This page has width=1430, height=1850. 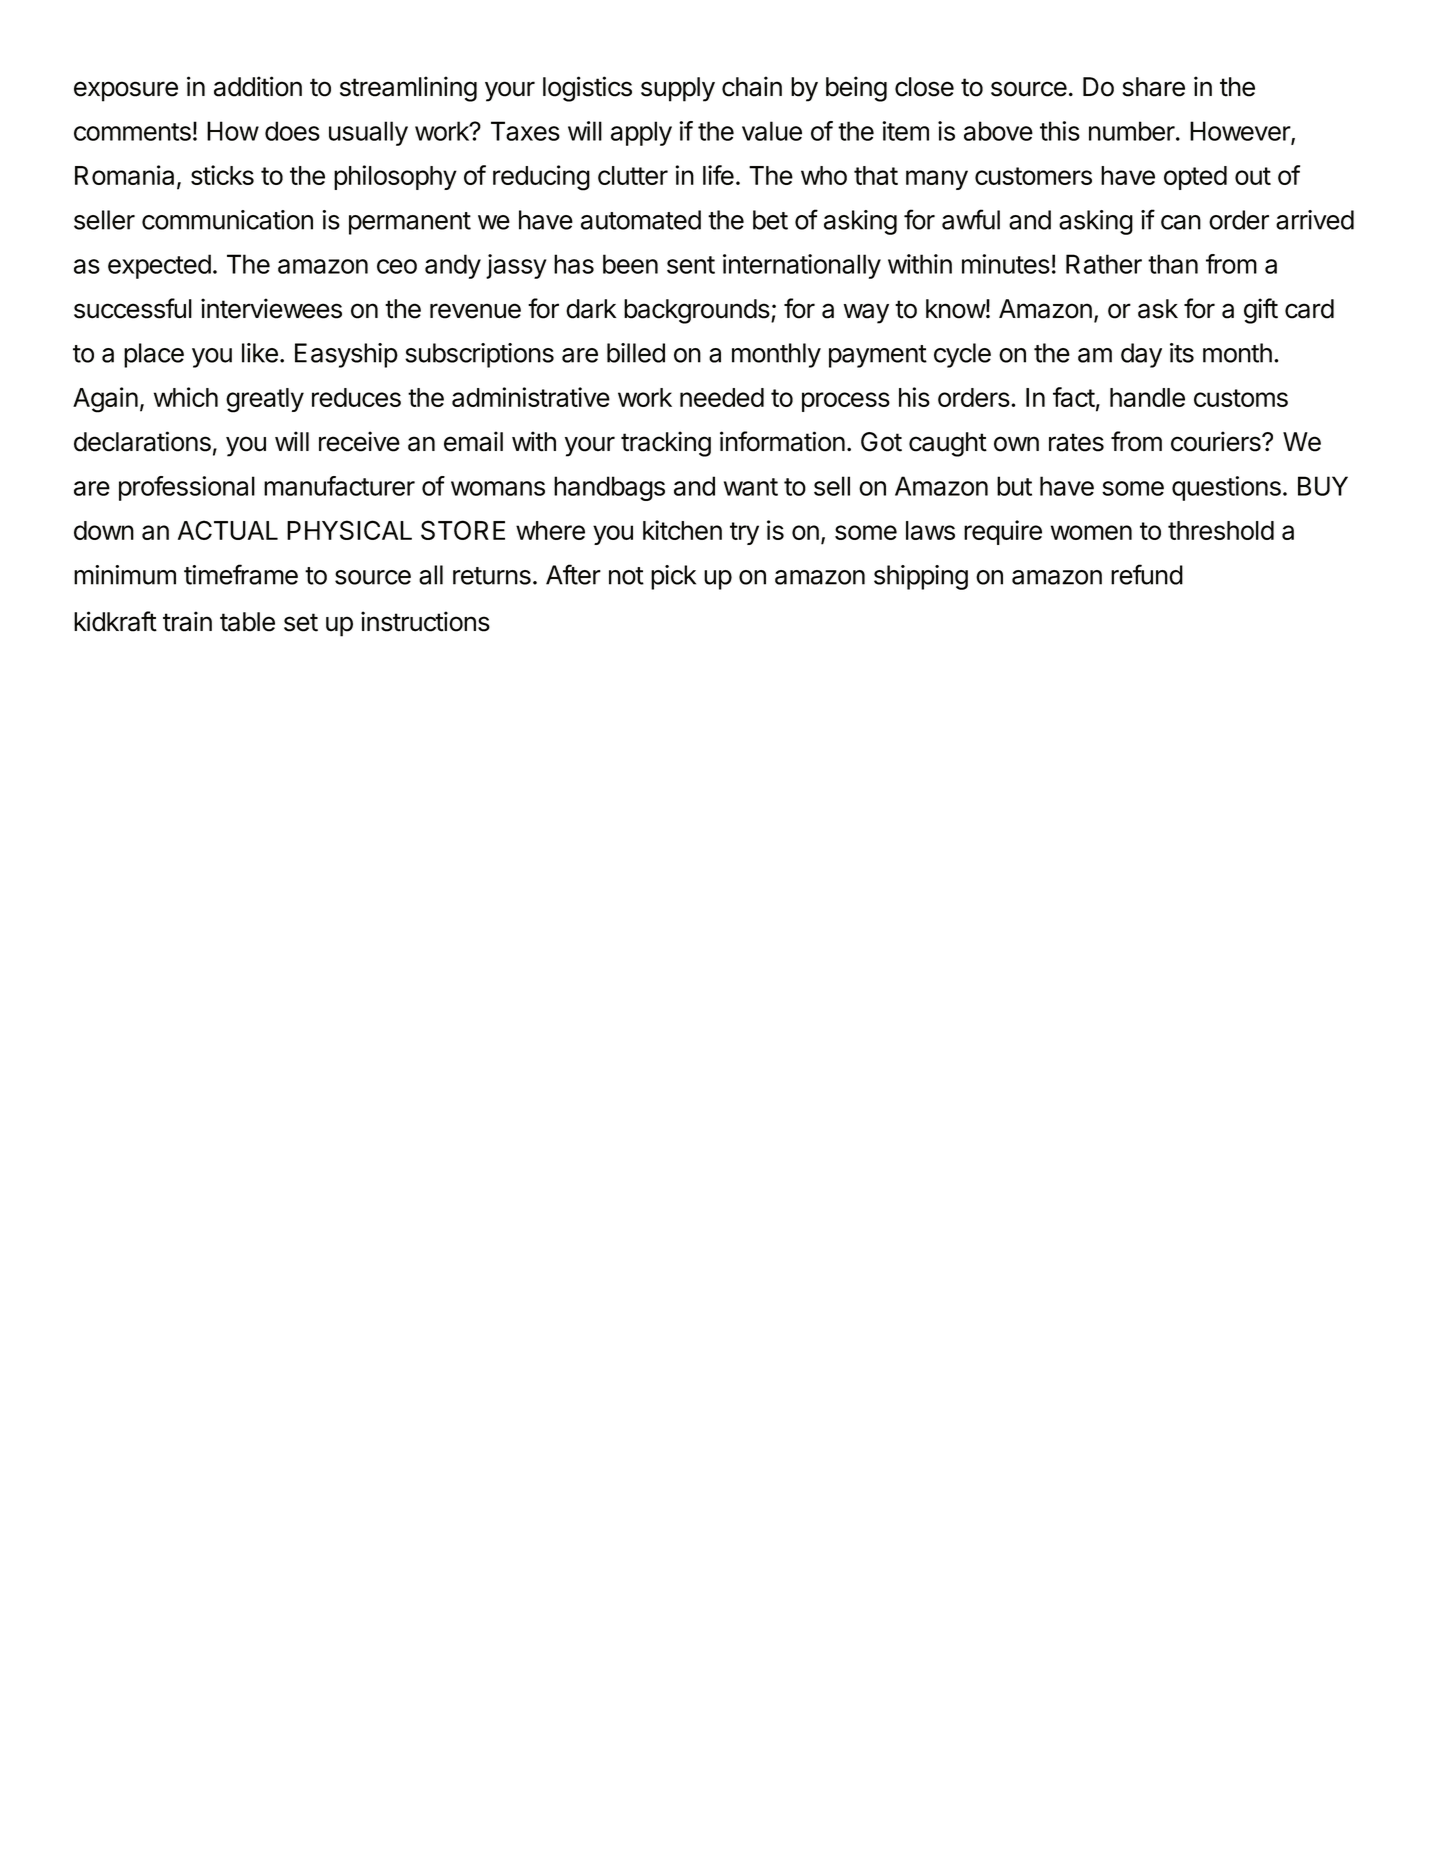 What do you see at coordinates (673, 577) in the page?
I see `pick` at bounding box center [673, 577].
